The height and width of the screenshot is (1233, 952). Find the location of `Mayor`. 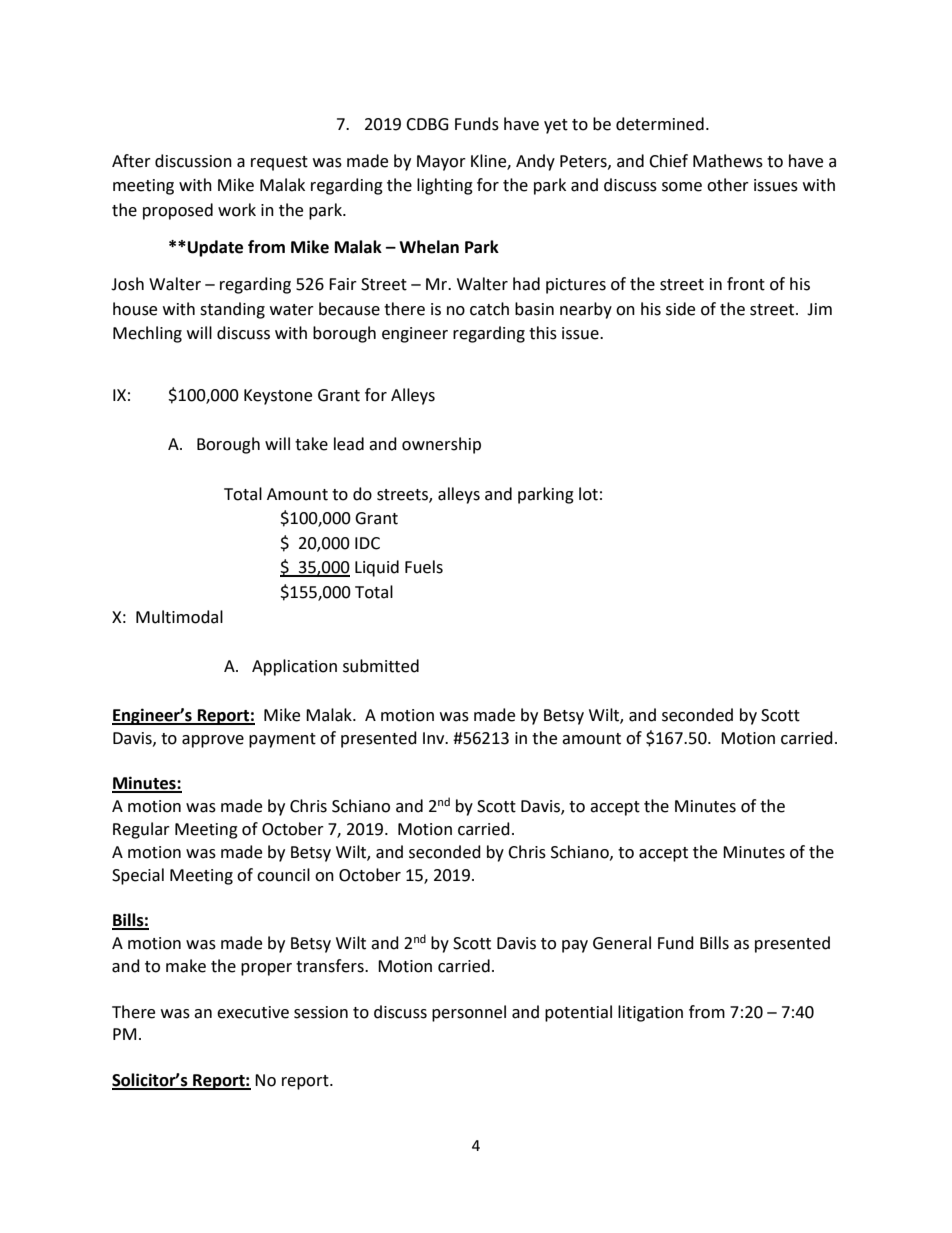

Mayor is located at coordinates (441, 163).
